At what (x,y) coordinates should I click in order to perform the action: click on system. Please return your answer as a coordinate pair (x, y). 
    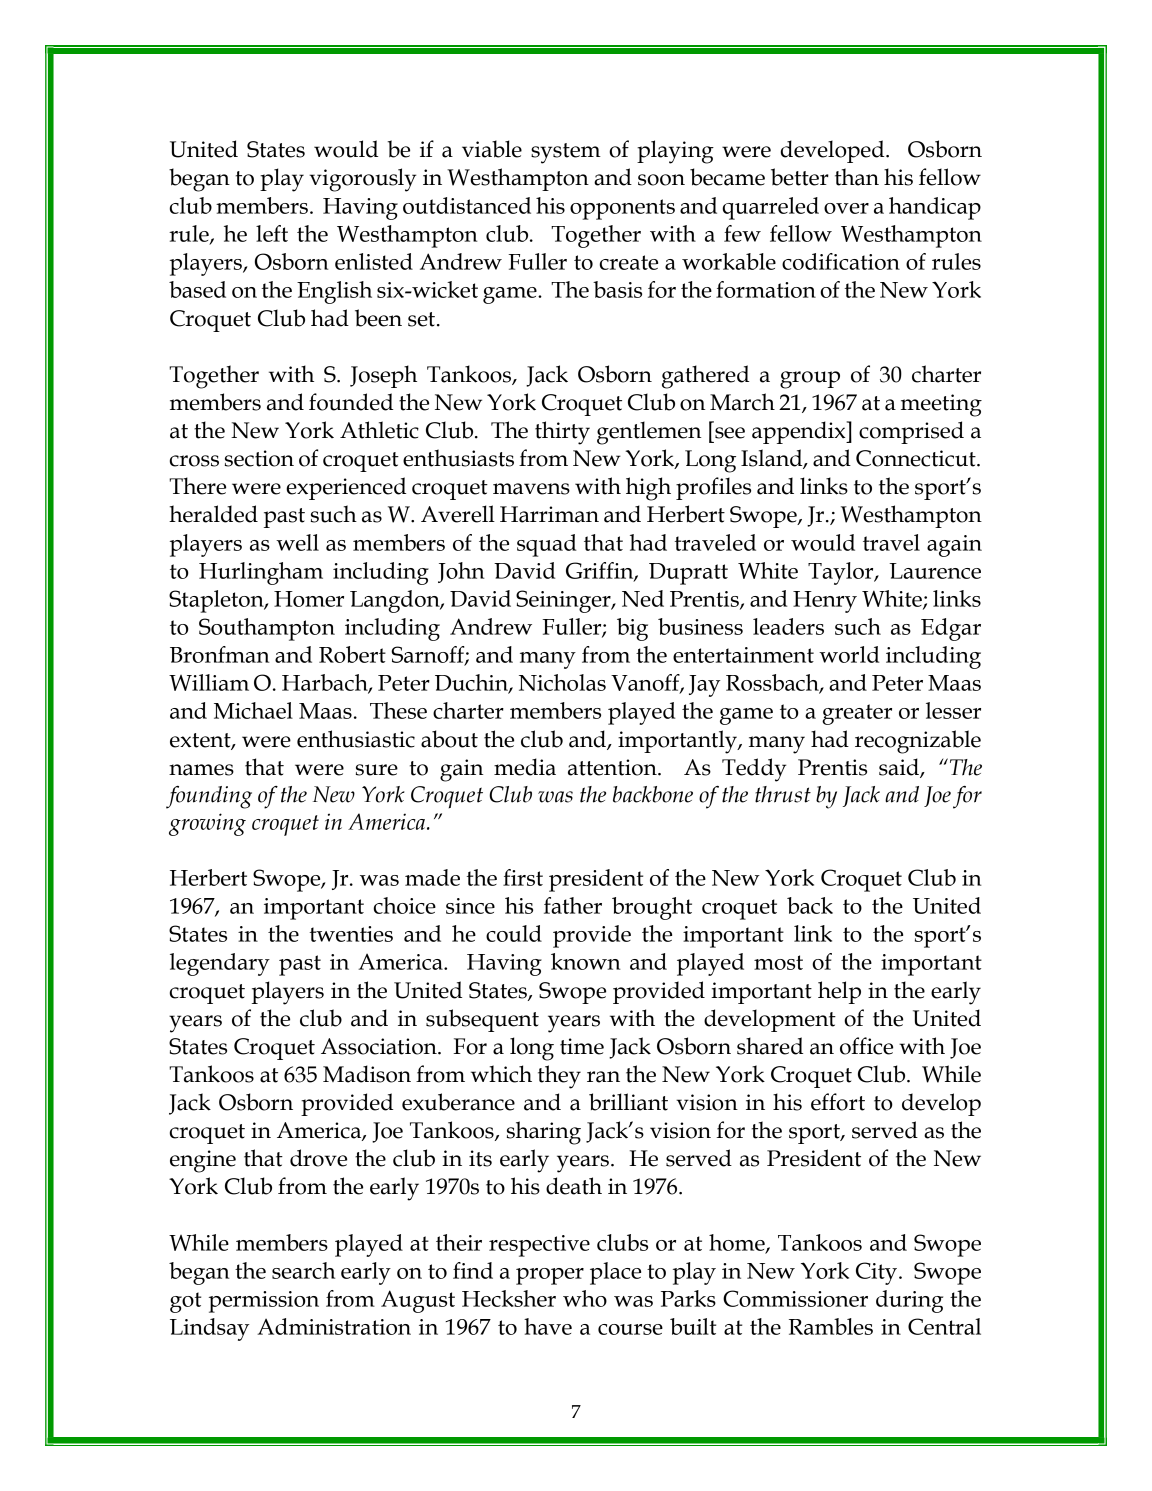
    Looking at the image, I should click on (566, 153).
